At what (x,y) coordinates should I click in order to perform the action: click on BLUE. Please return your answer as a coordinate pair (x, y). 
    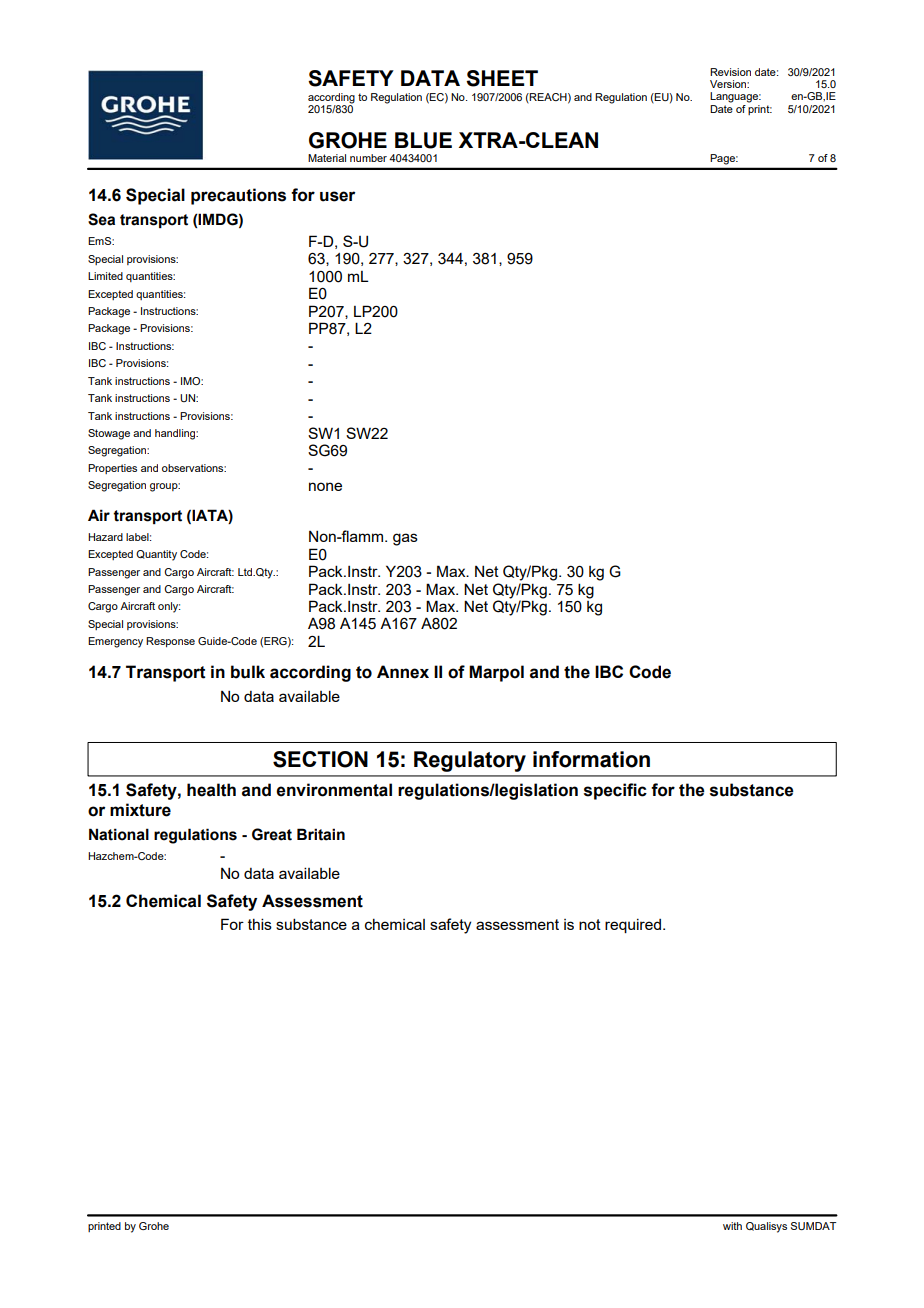
    Looking at the image, I should click on (423, 140).
